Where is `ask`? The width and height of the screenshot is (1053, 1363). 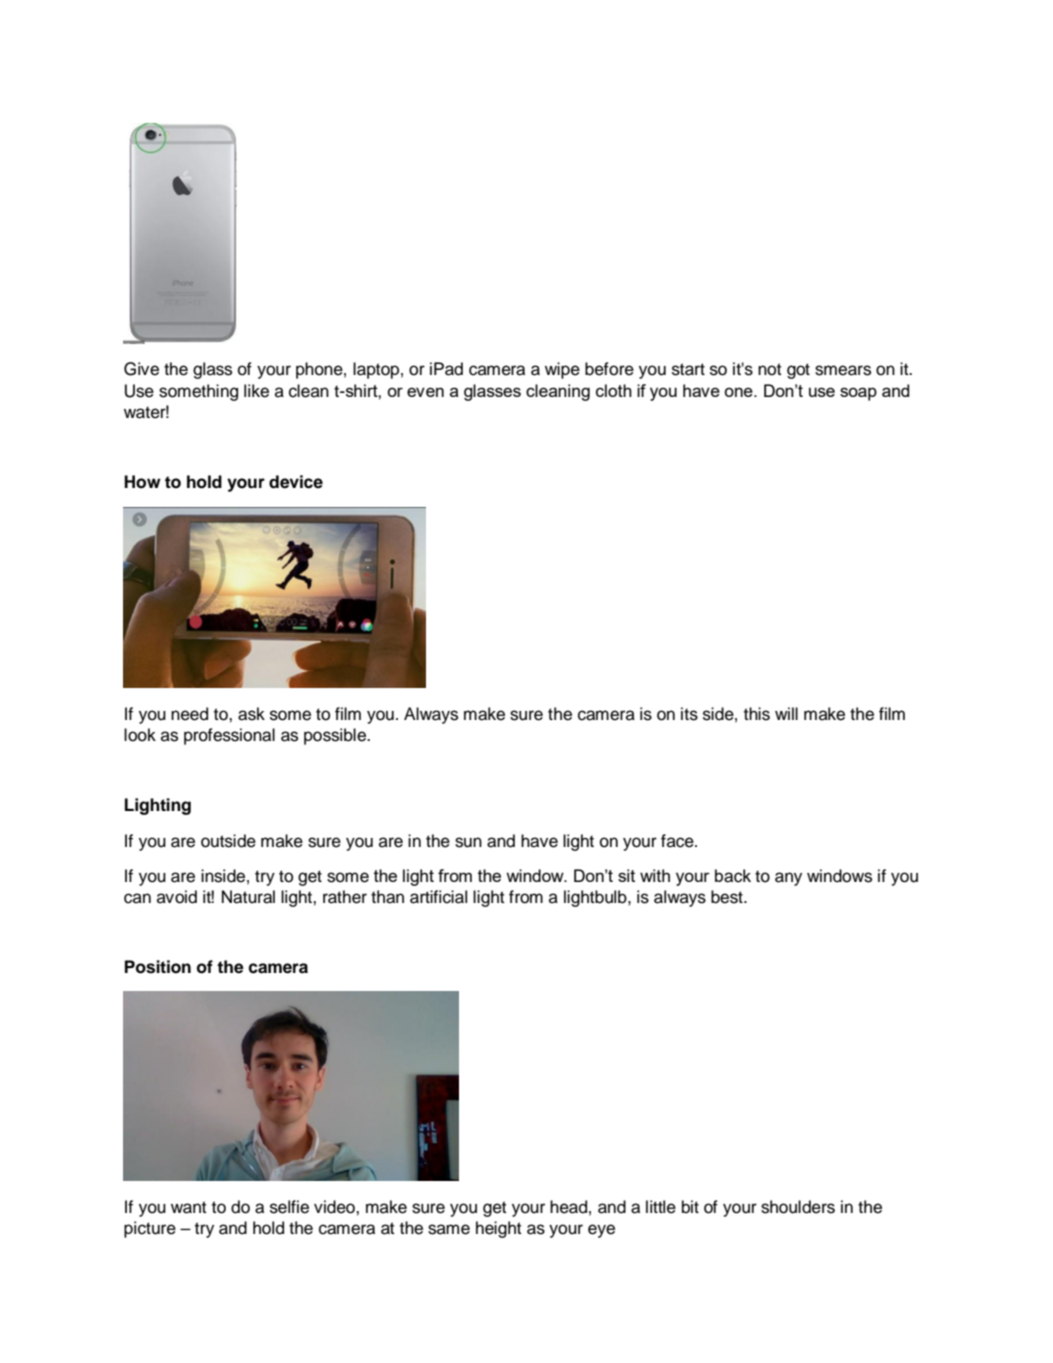 ask is located at coordinates (251, 714).
